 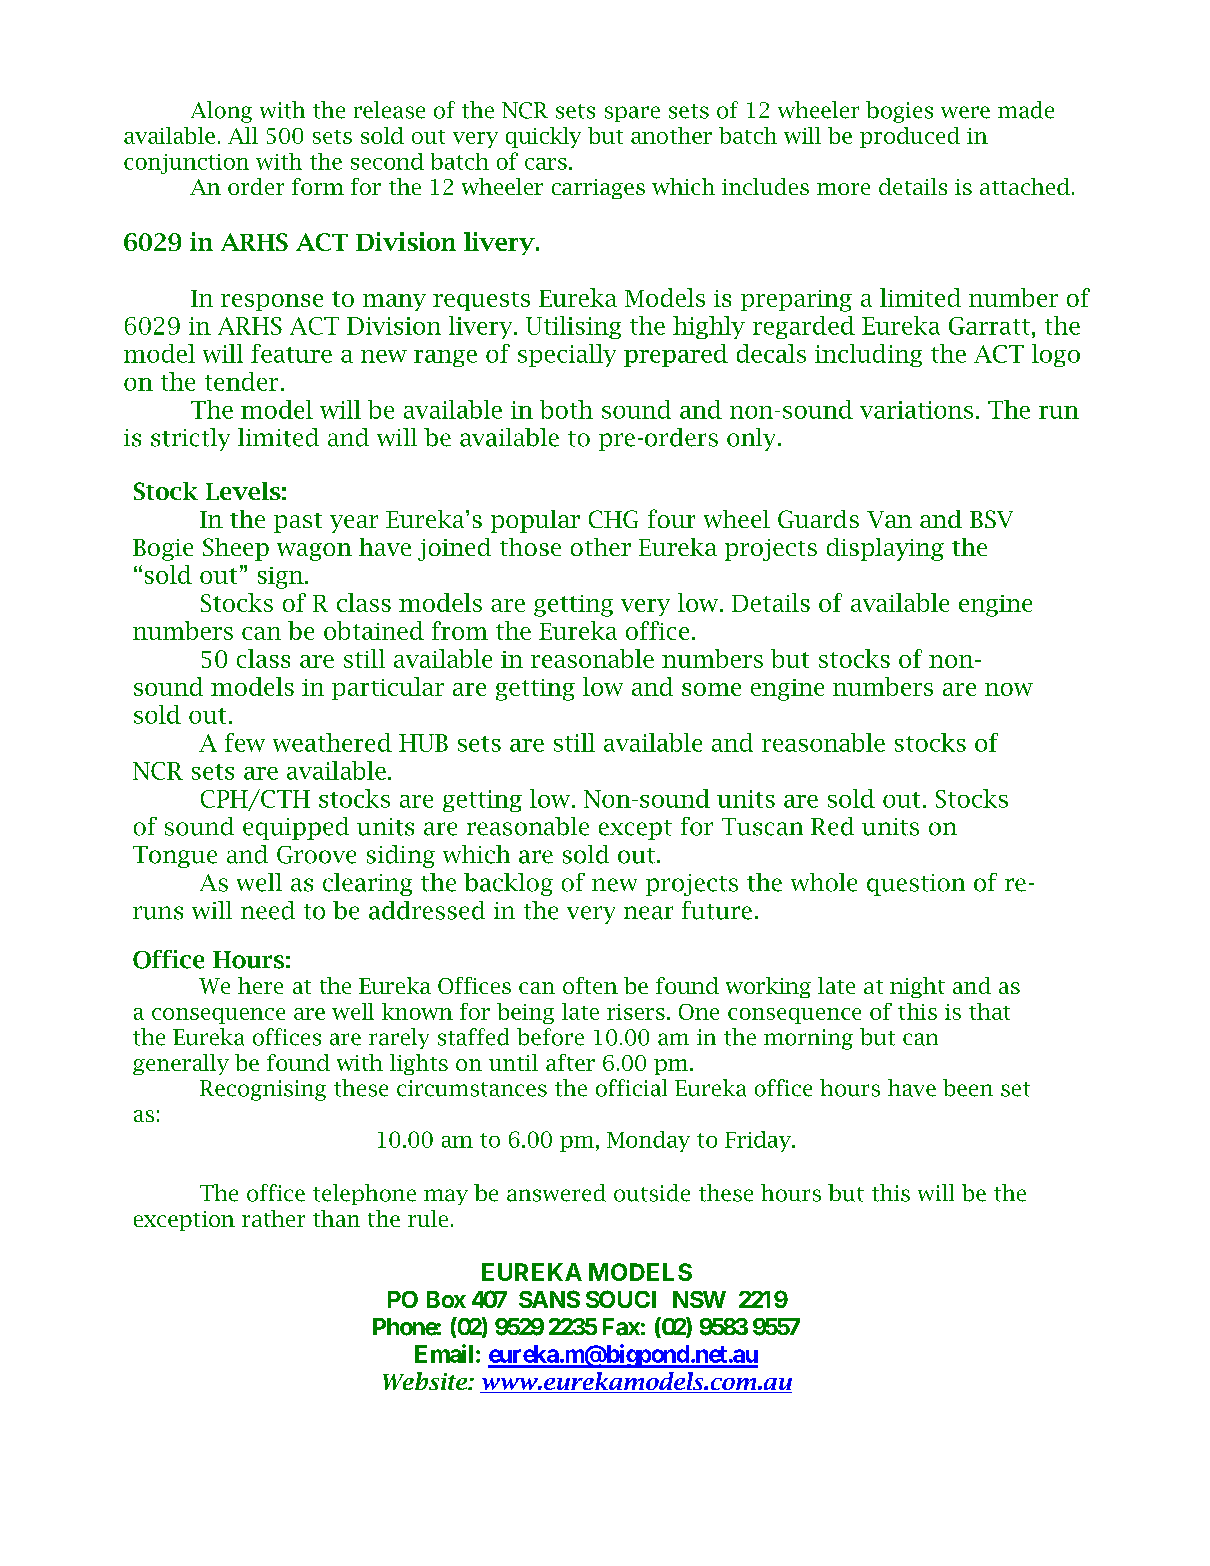 What do you see at coordinates (426, 1381) in the image?
I see `Website` at bounding box center [426, 1381].
